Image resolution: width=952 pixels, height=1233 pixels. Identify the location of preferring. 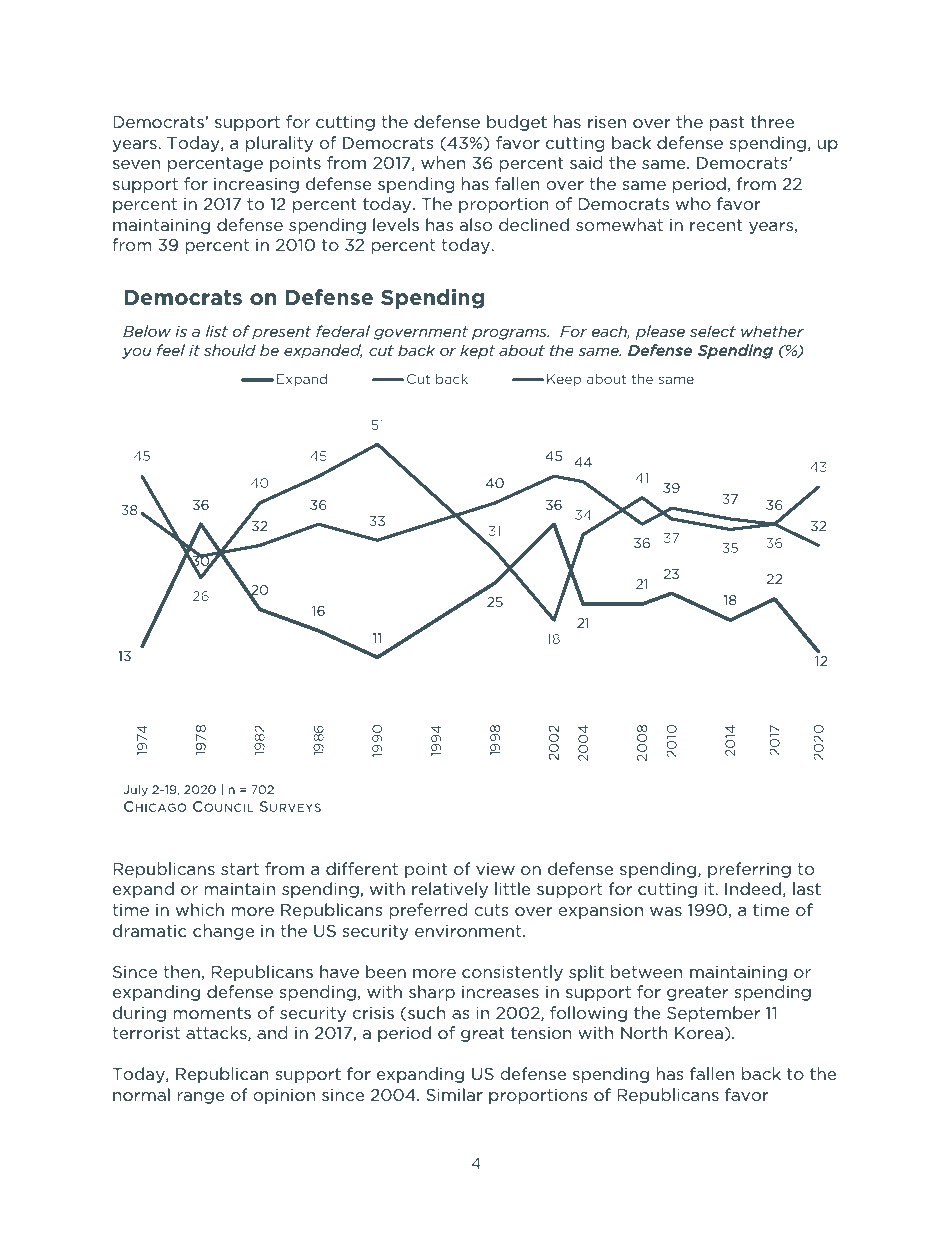
(749, 870).
